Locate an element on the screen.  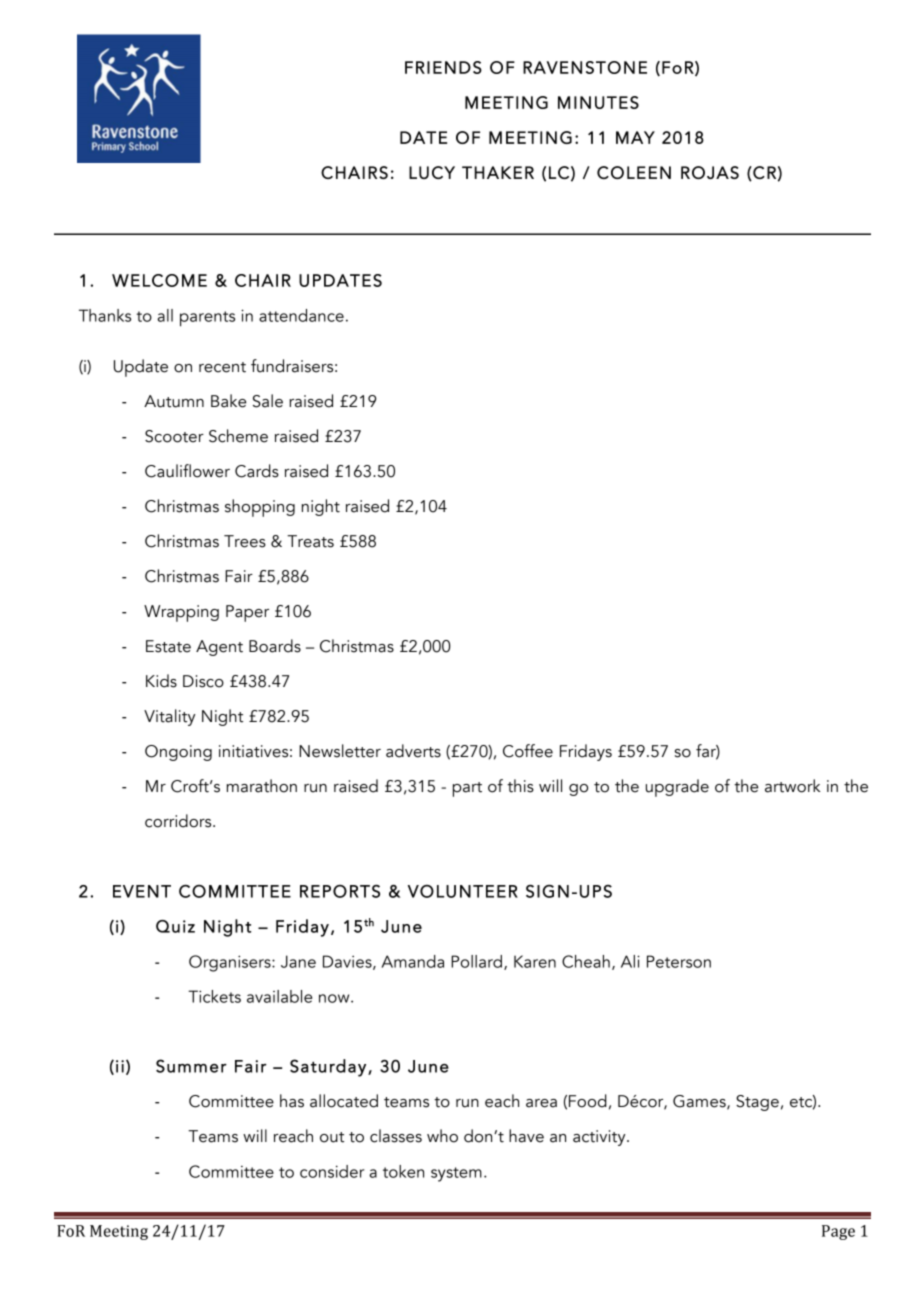
upgrade is located at coordinates (677, 788).
